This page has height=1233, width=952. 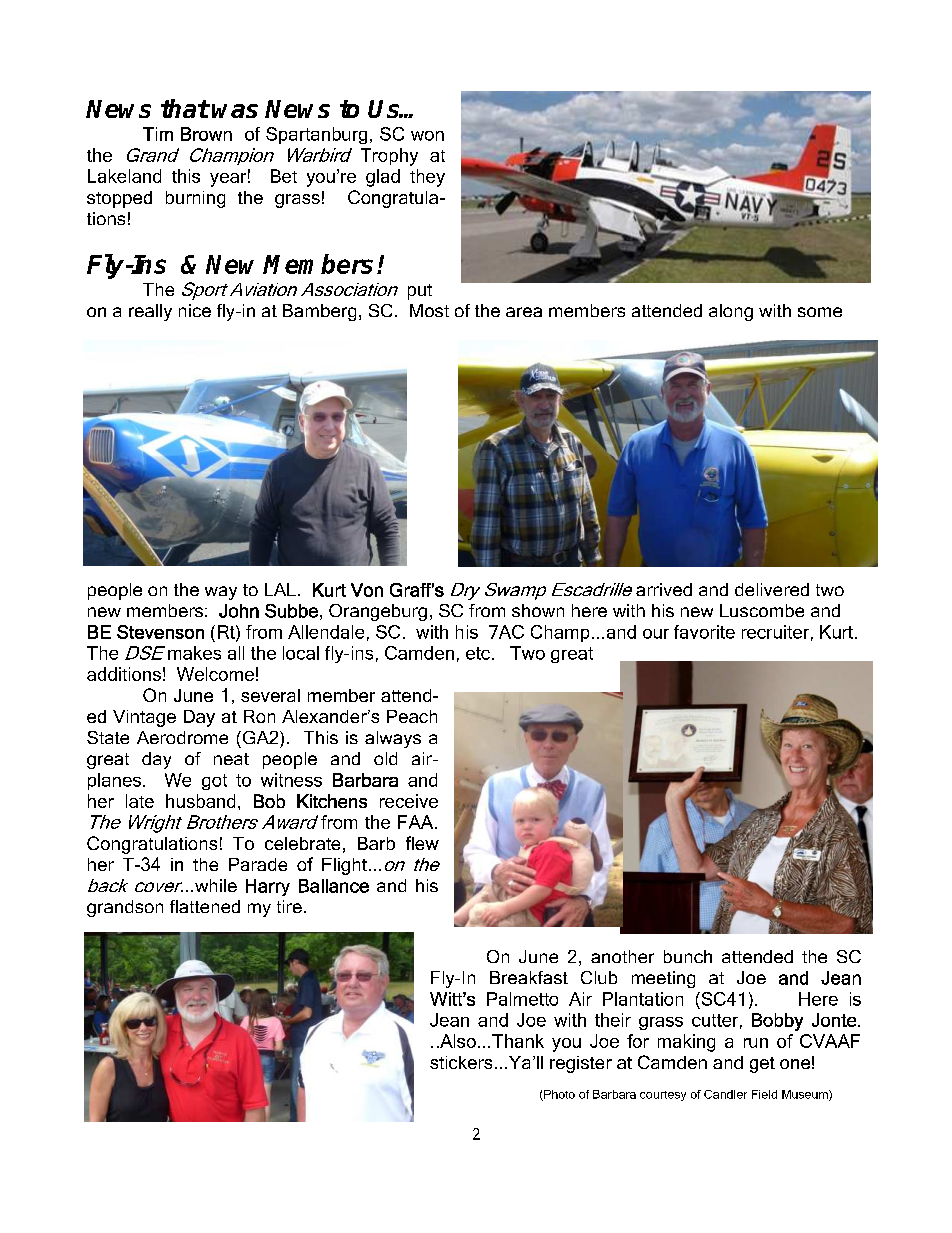 What do you see at coordinates (195, 310) in the page?
I see `nice` at bounding box center [195, 310].
